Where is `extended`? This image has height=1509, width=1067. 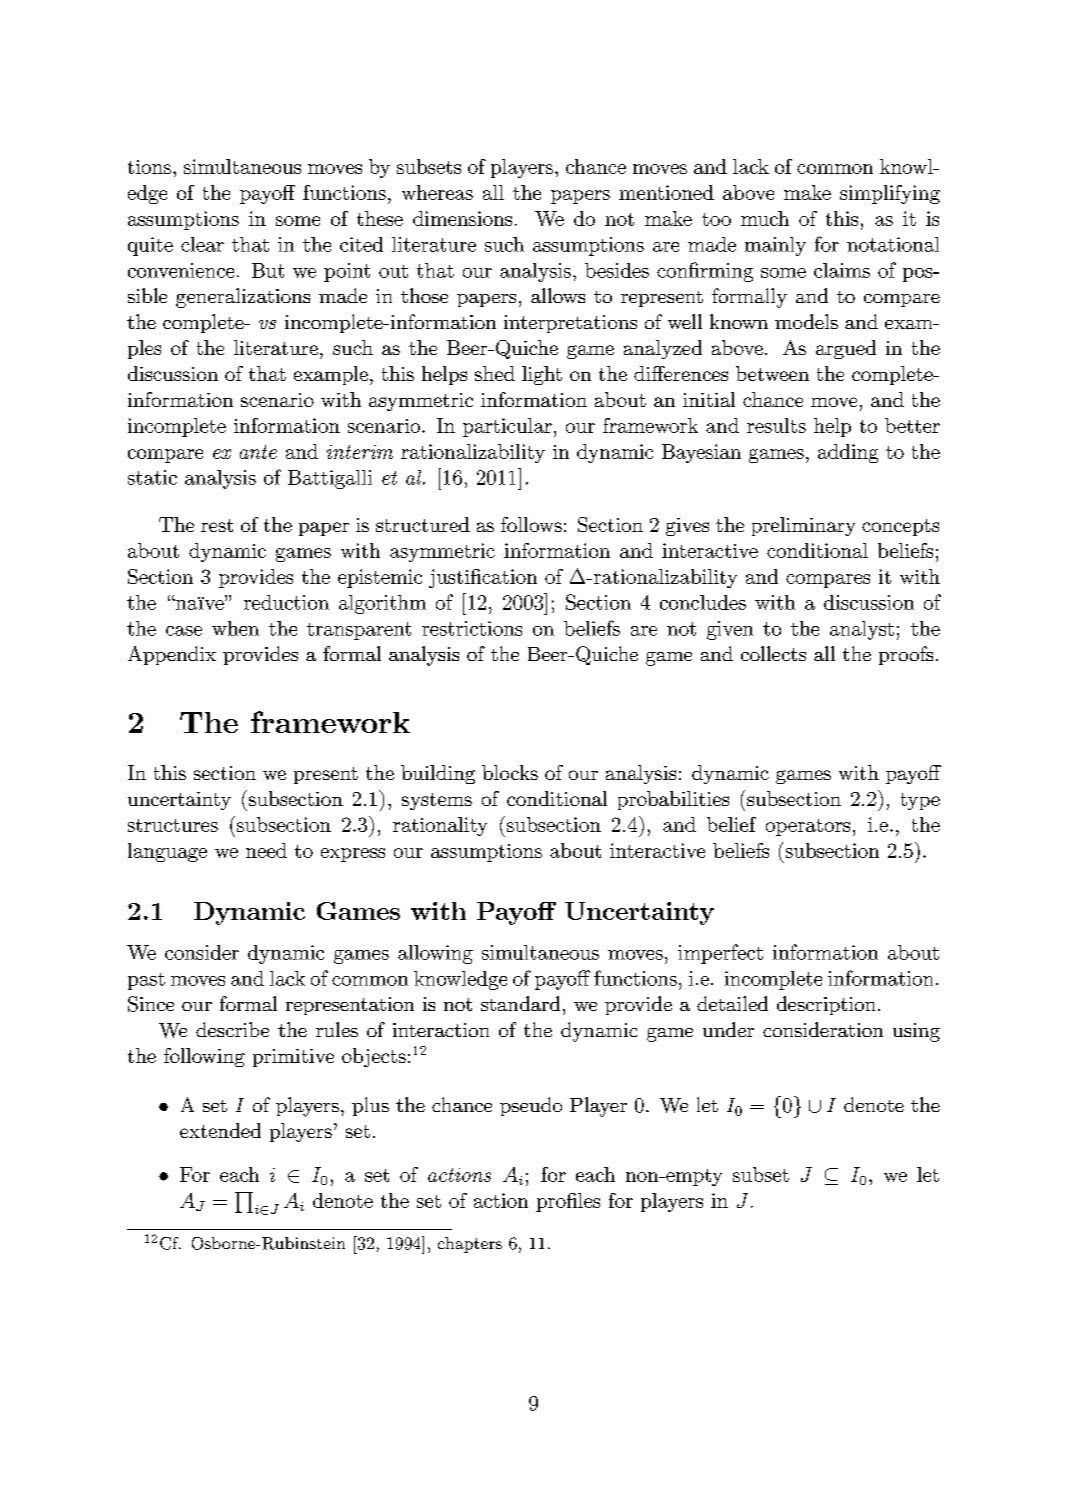
extended is located at coordinates (220, 1130).
